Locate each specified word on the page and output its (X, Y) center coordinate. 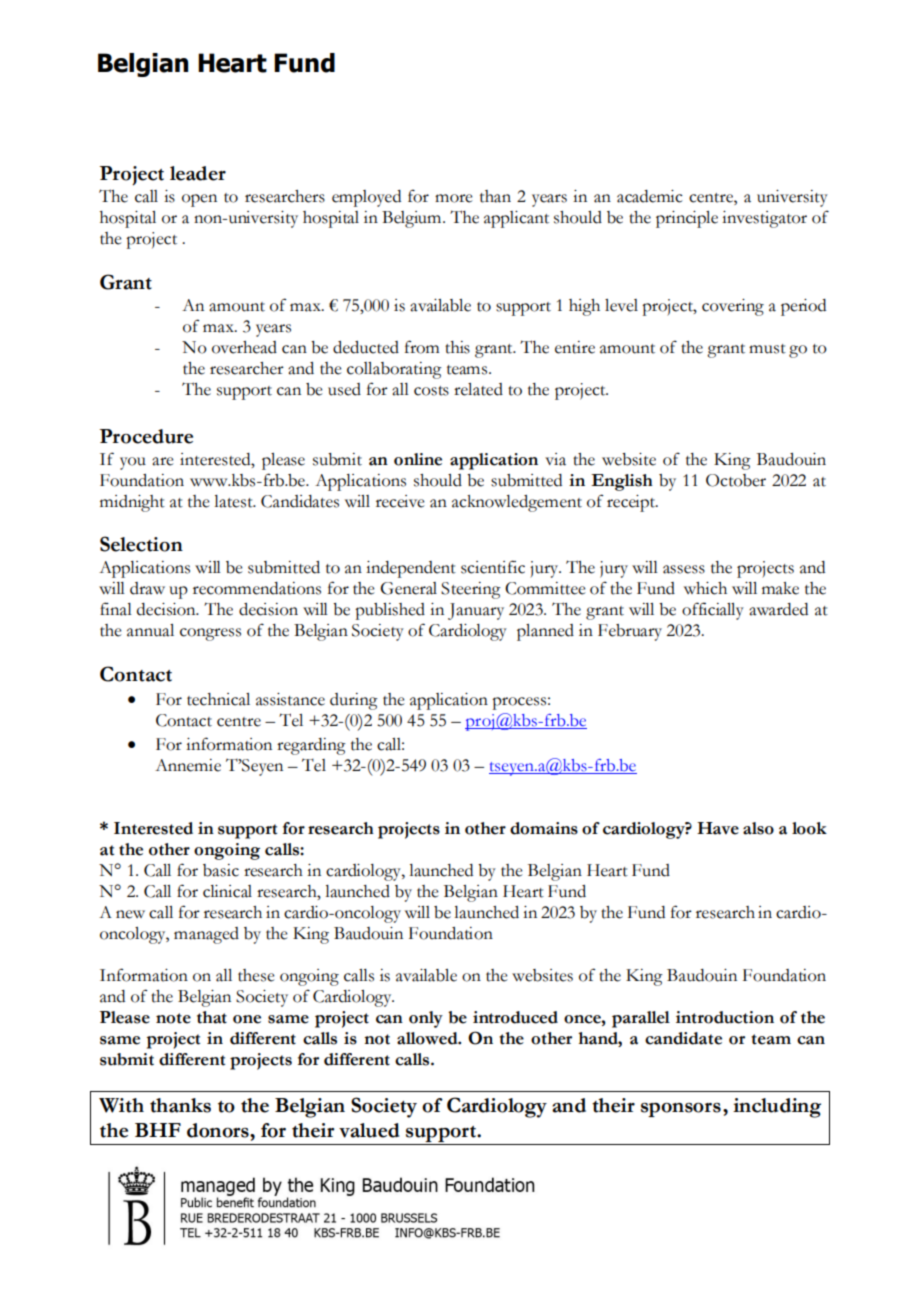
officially (713, 611)
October (736, 480)
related (478, 389)
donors (219, 1130)
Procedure (146, 436)
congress (210, 634)
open (199, 200)
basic (221, 870)
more (454, 198)
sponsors (681, 1110)
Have (718, 828)
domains (544, 828)
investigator (764, 219)
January (476, 611)
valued (369, 1130)
